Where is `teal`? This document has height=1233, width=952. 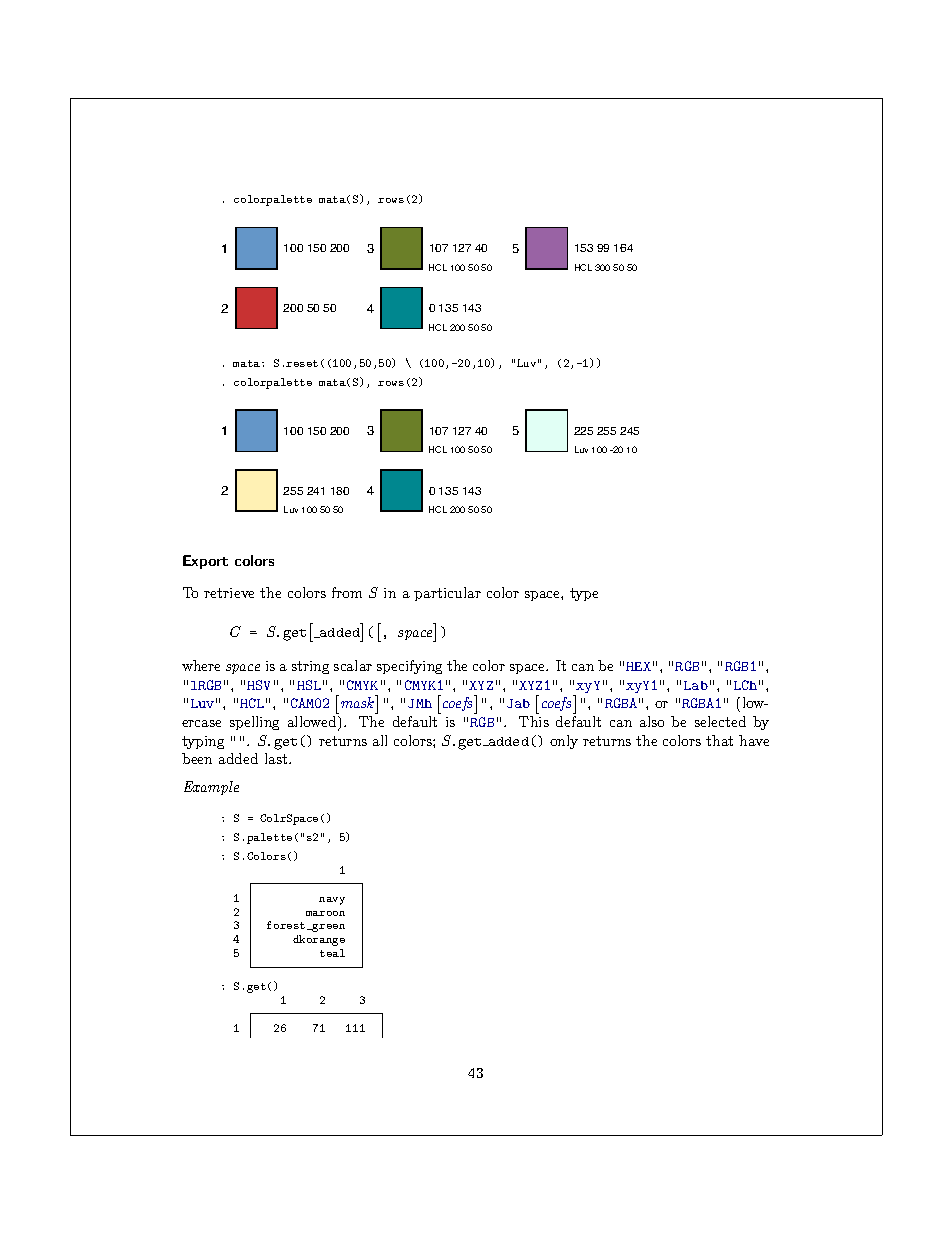
teal is located at coordinates (332, 953).
